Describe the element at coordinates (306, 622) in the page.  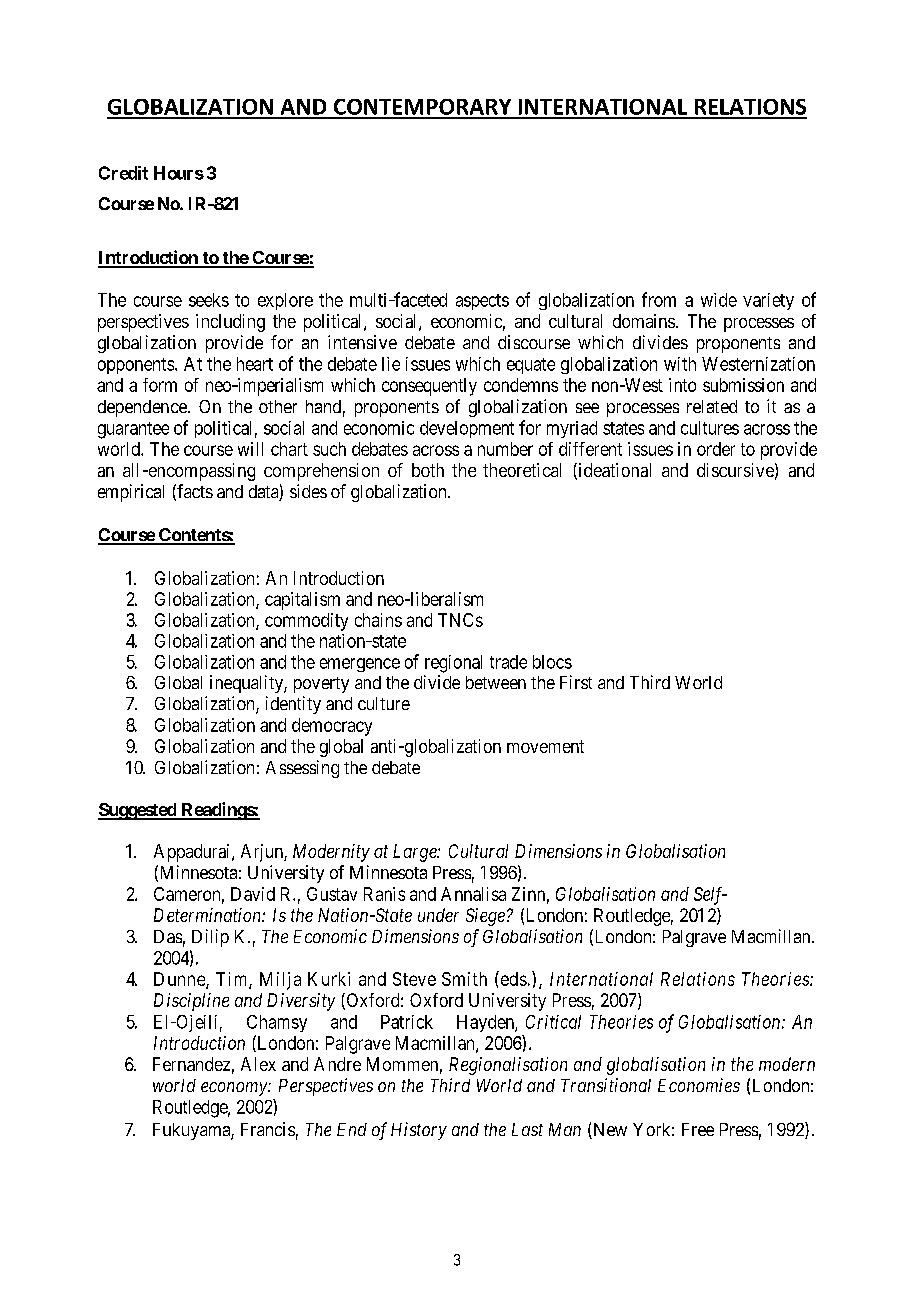
I see `commodity` at that location.
